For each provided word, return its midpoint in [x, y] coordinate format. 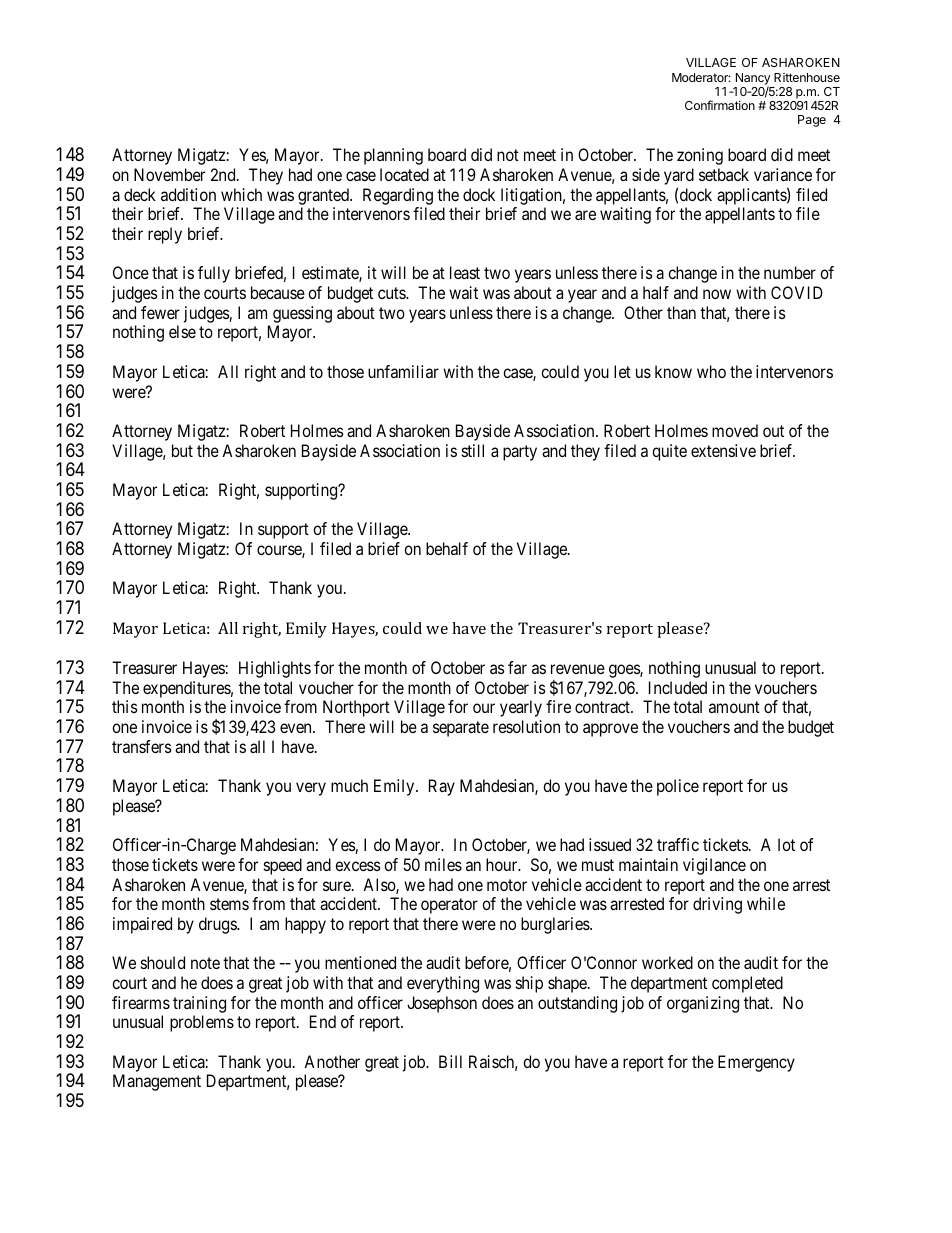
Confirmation [720, 105]
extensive [723, 450]
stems [229, 904]
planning [393, 156]
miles [443, 864]
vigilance [714, 866]
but [182, 450]
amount [734, 707]
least [465, 272]
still [473, 450]
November [169, 174]
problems [202, 1023]
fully [214, 274]
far [517, 667]
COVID [797, 292]
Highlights [275, 669]
